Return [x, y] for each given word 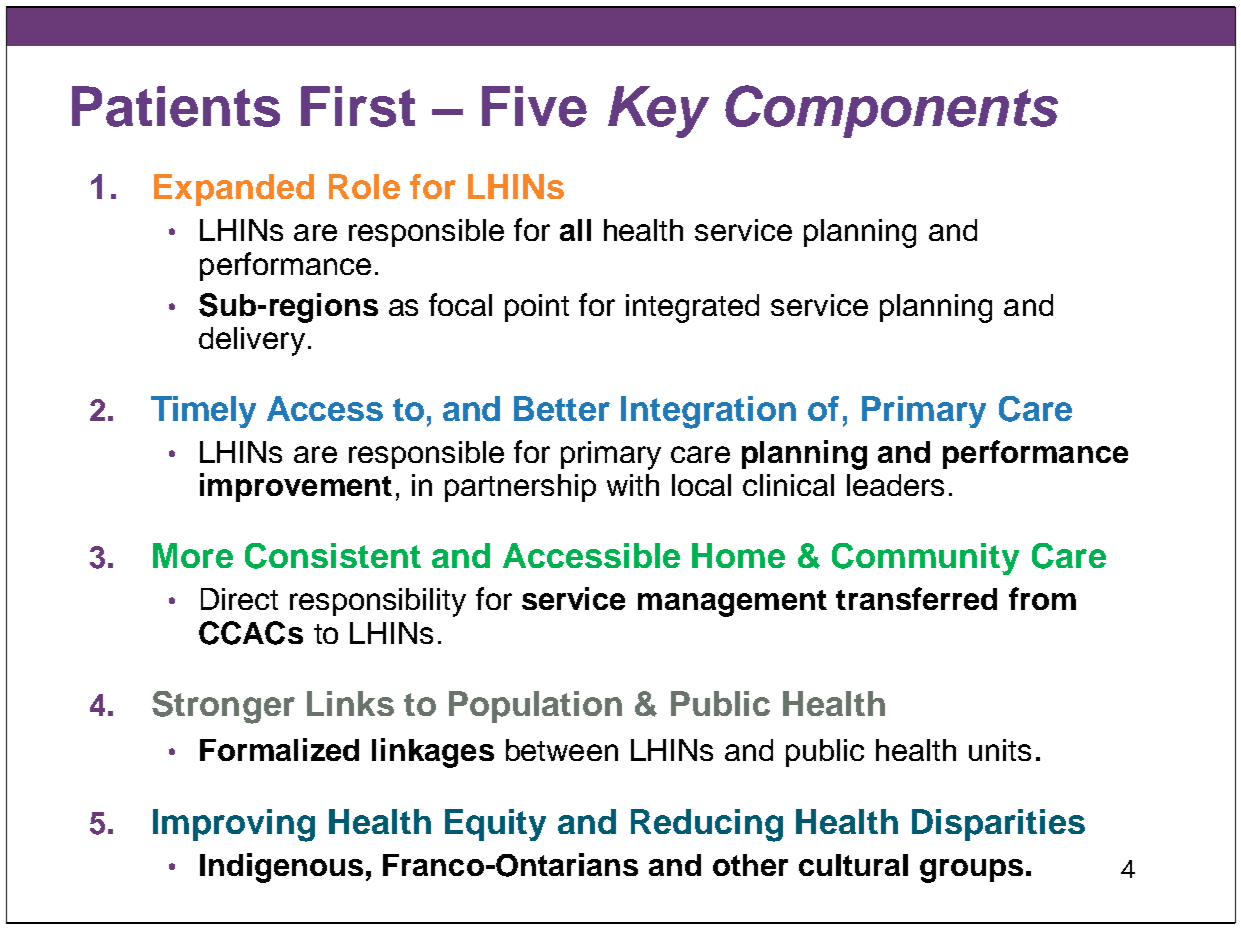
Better [562, 408]
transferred [916, 598]
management [732, 603]
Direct [239, 599]
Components [891, 111]
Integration [708, 412]
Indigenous [281, 868]
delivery [252, 341]
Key [658, 112]
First [358, 106]
